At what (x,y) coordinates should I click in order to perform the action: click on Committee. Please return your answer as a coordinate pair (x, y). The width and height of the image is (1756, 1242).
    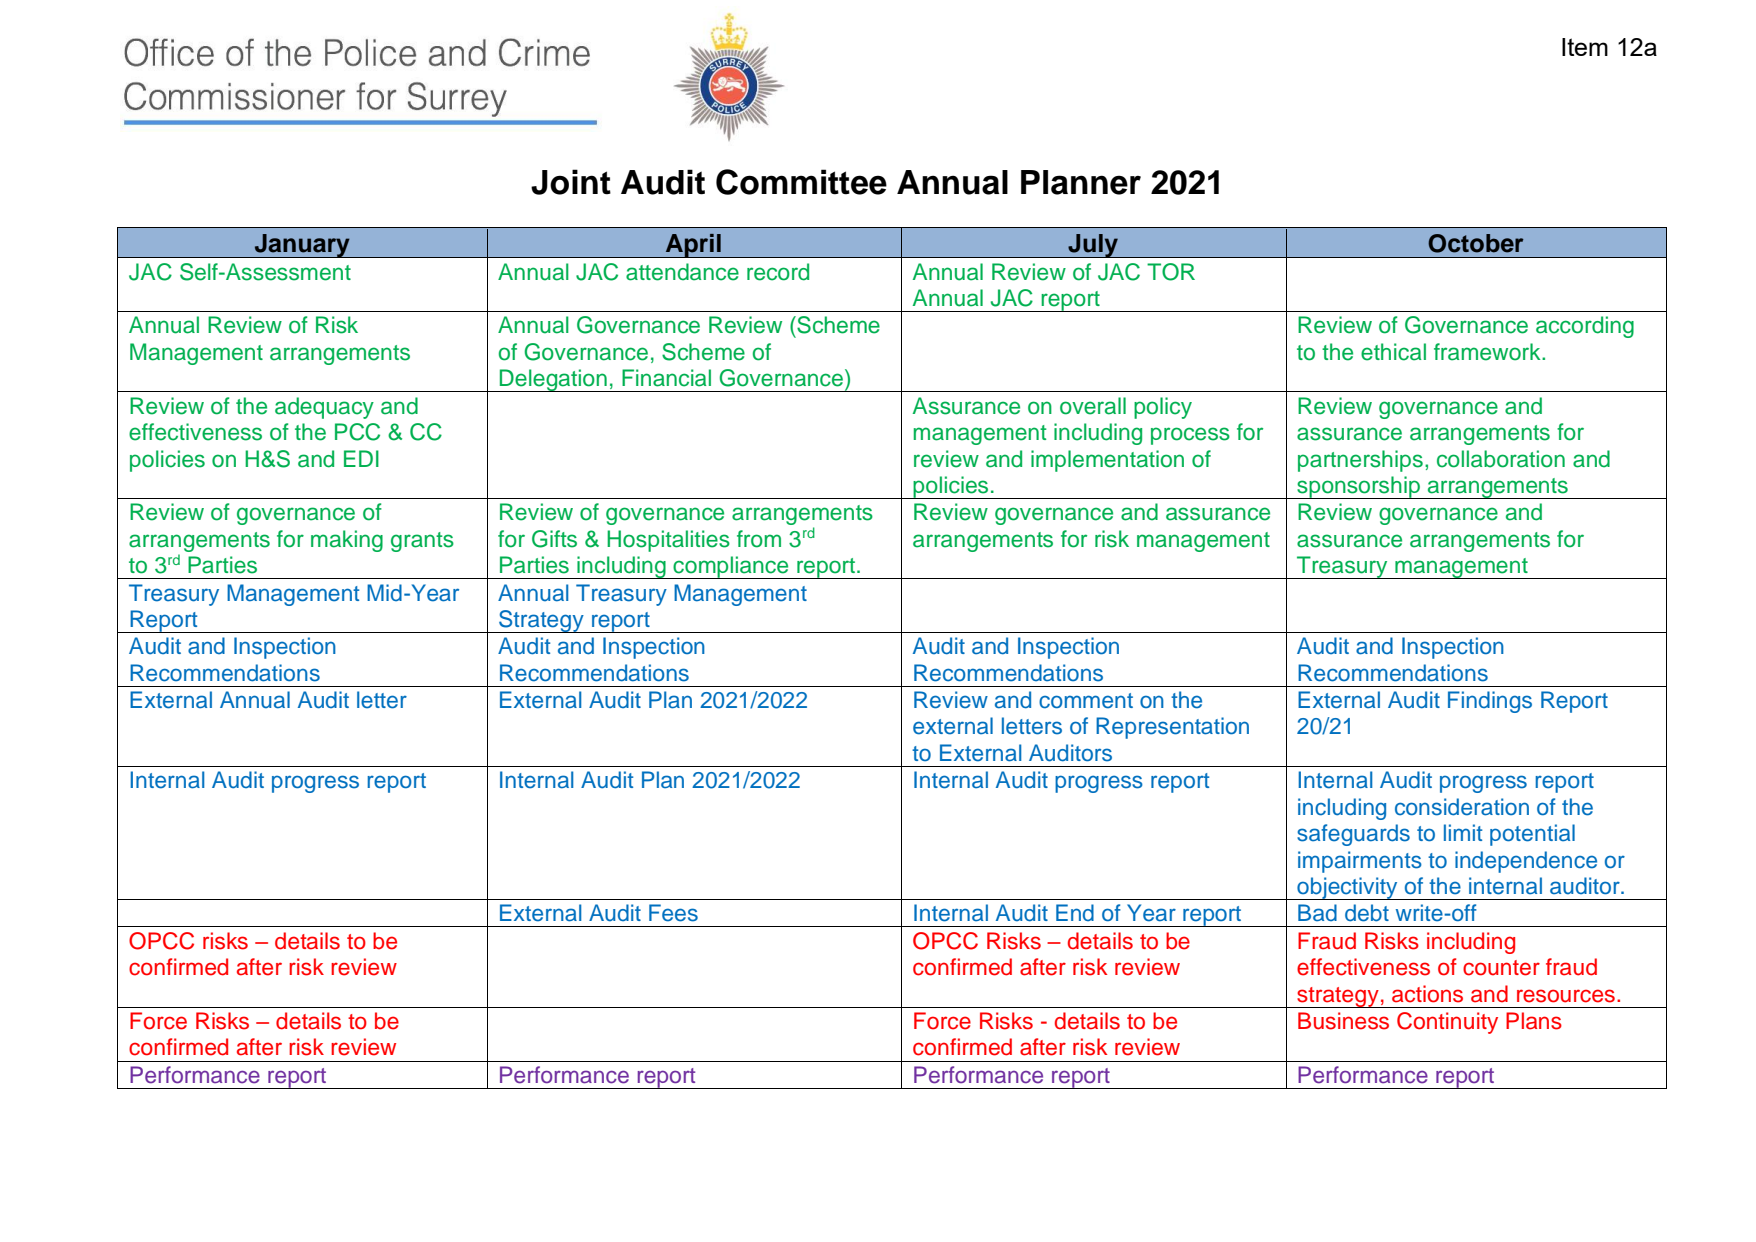
    Looking at the image, I should click on (801, 182).
